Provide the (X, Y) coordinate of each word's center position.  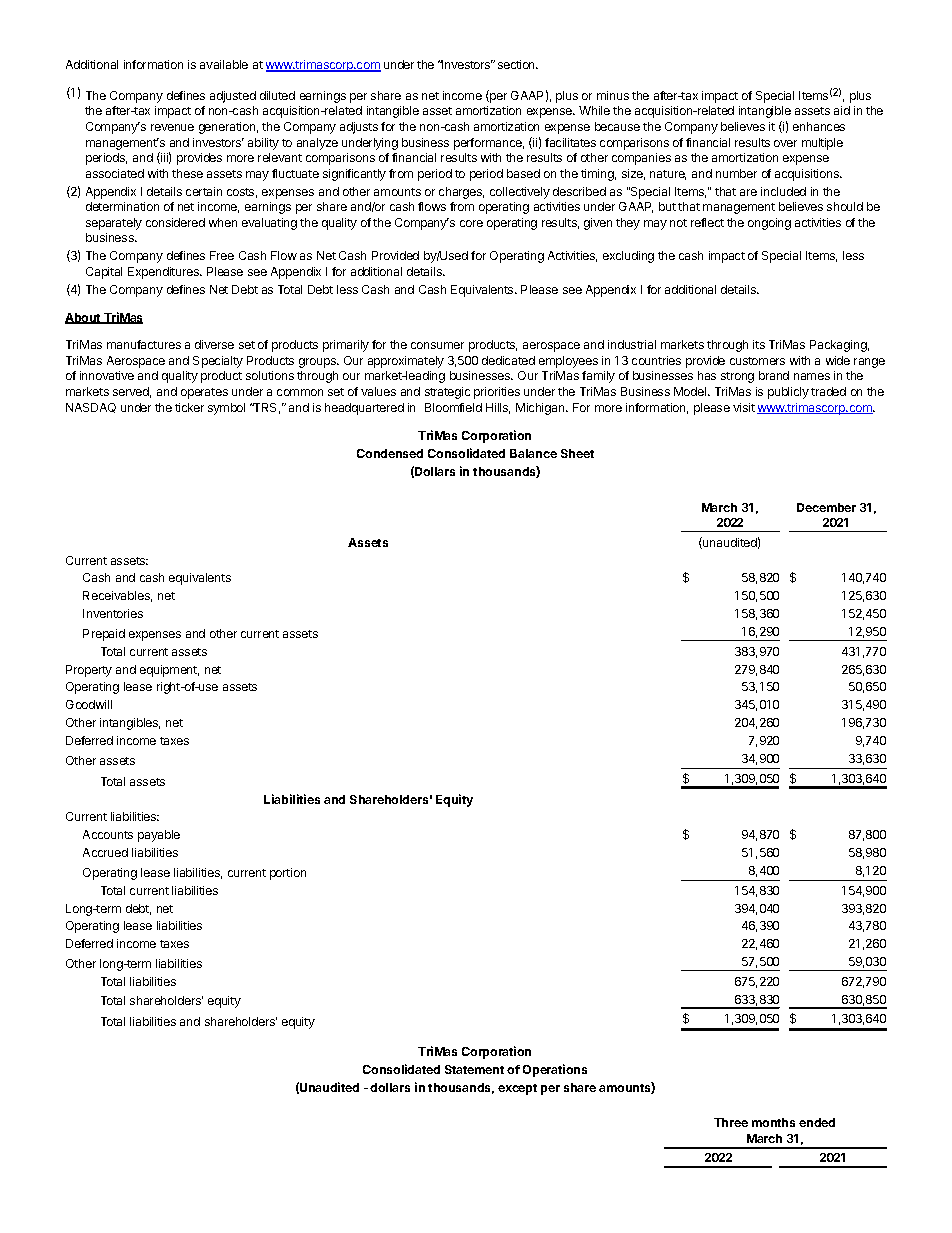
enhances (819, 126)
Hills (498, 408)
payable (159, 836)
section (517, 64)
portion (288, 874)
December (826, 507)
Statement (474, 1069)
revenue (172, 127)
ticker (189, 407)
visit (744, 407)
